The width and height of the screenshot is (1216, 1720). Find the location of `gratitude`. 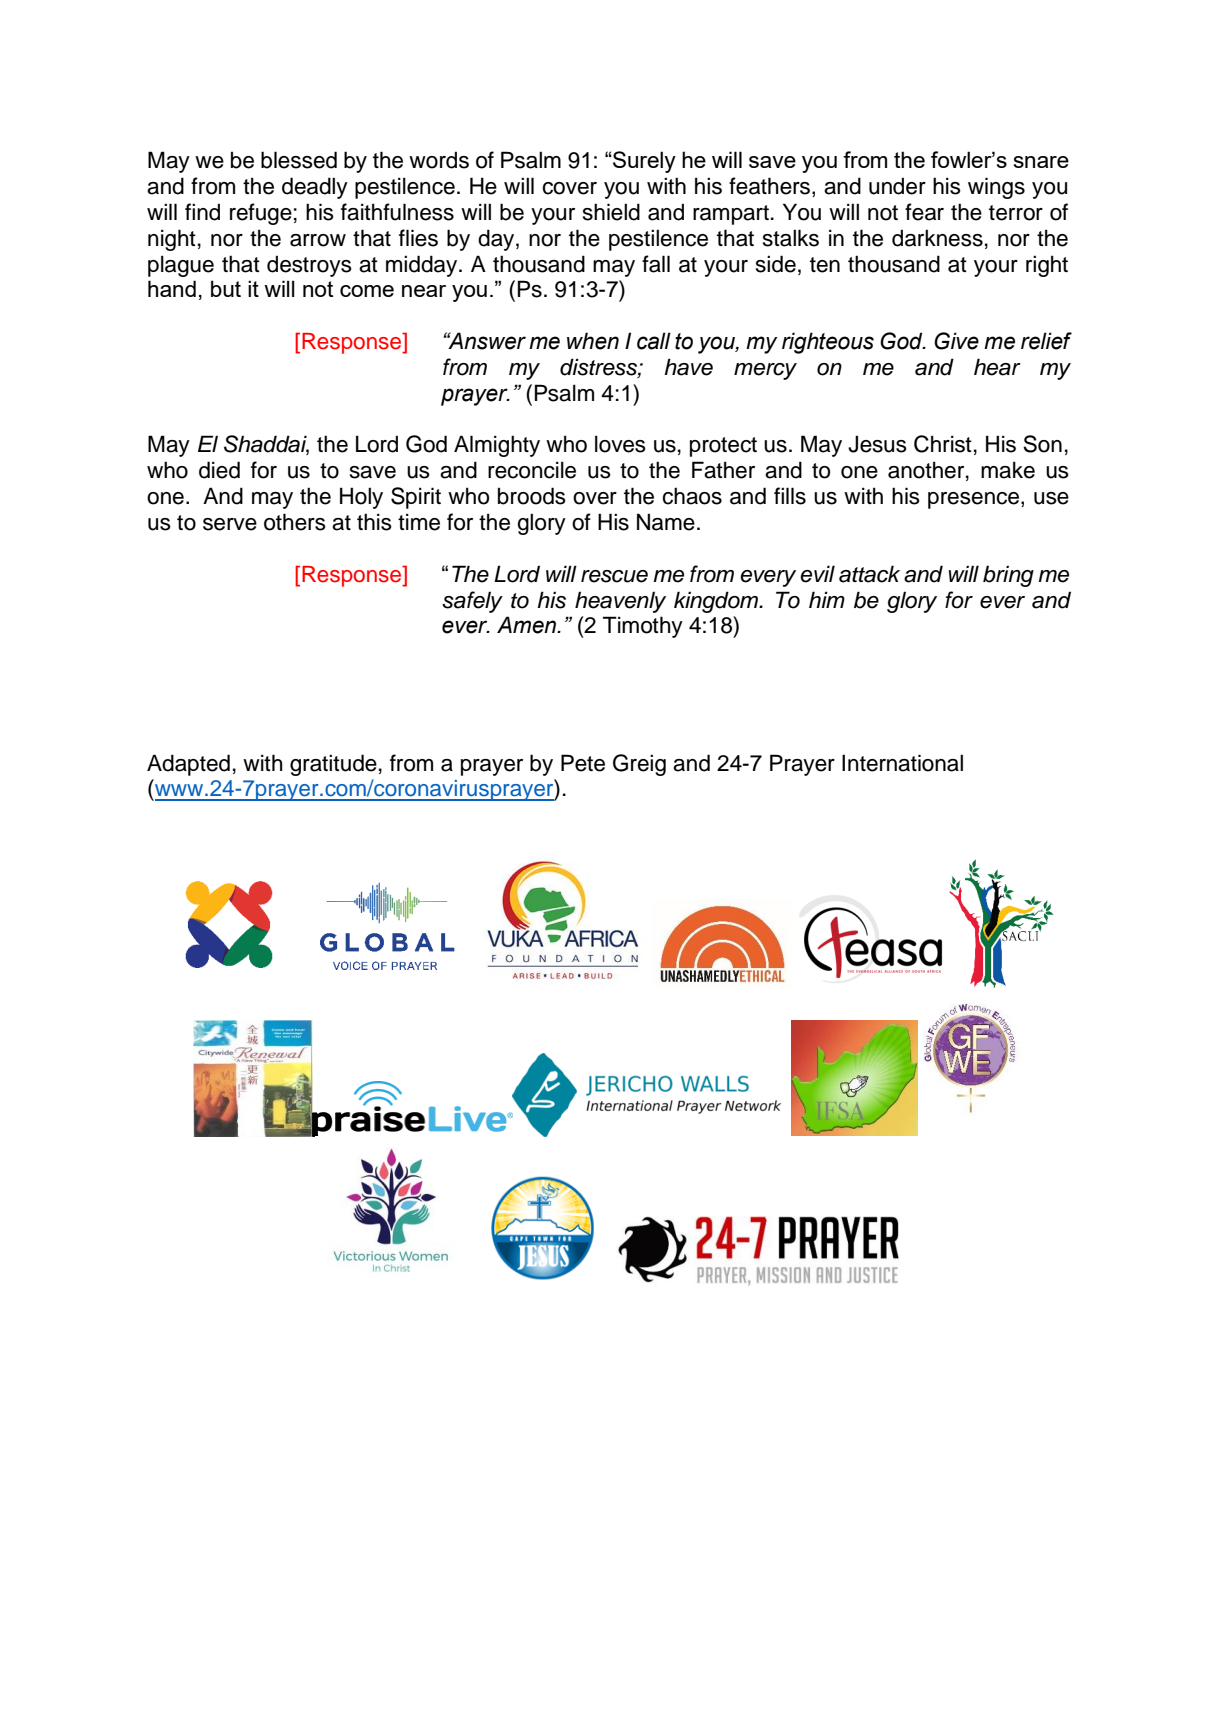

gratitude is located at coordinates (333, 765).
